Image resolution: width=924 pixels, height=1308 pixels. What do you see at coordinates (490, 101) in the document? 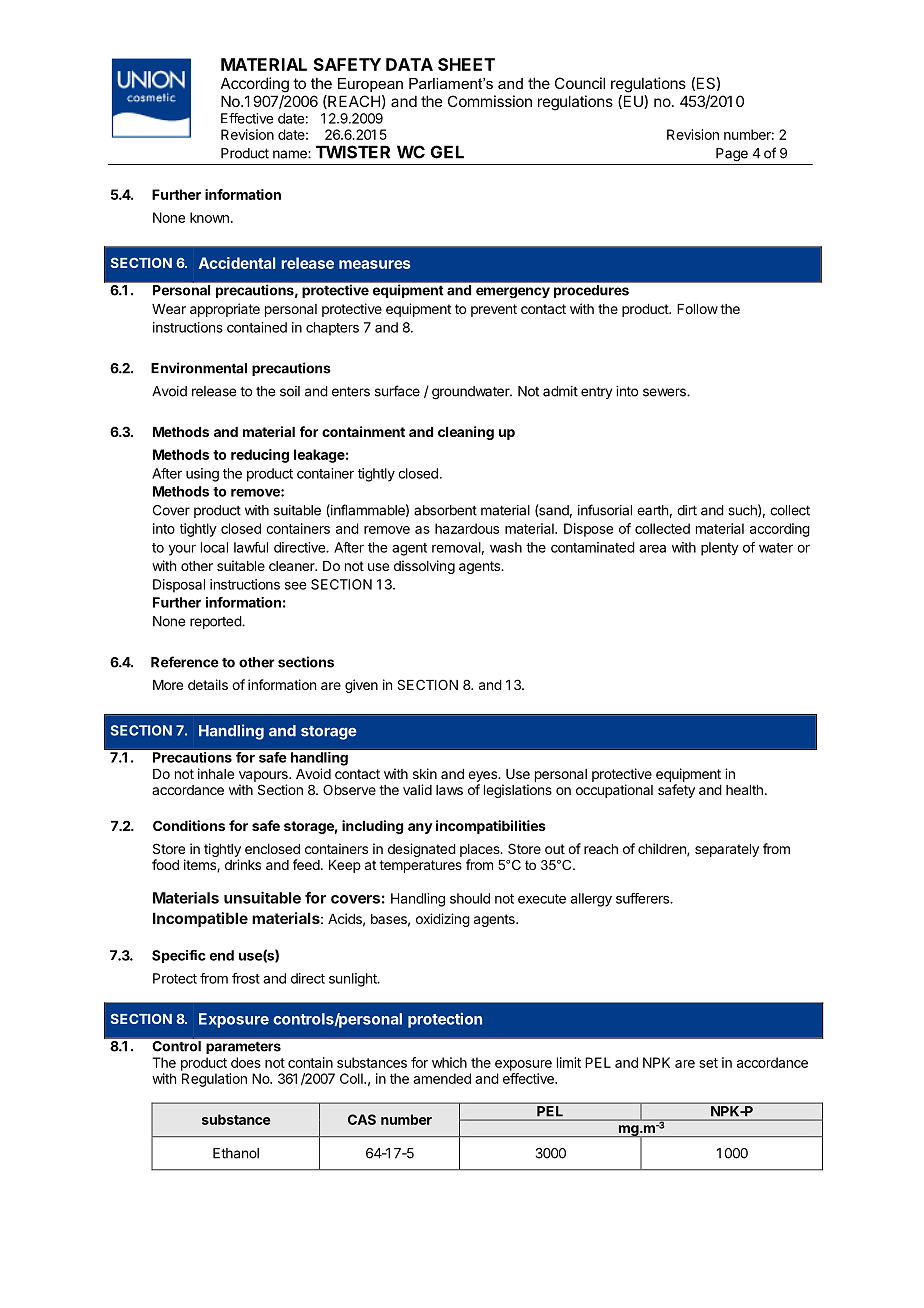
I see `Commission` at bounding box center [490, 101].
